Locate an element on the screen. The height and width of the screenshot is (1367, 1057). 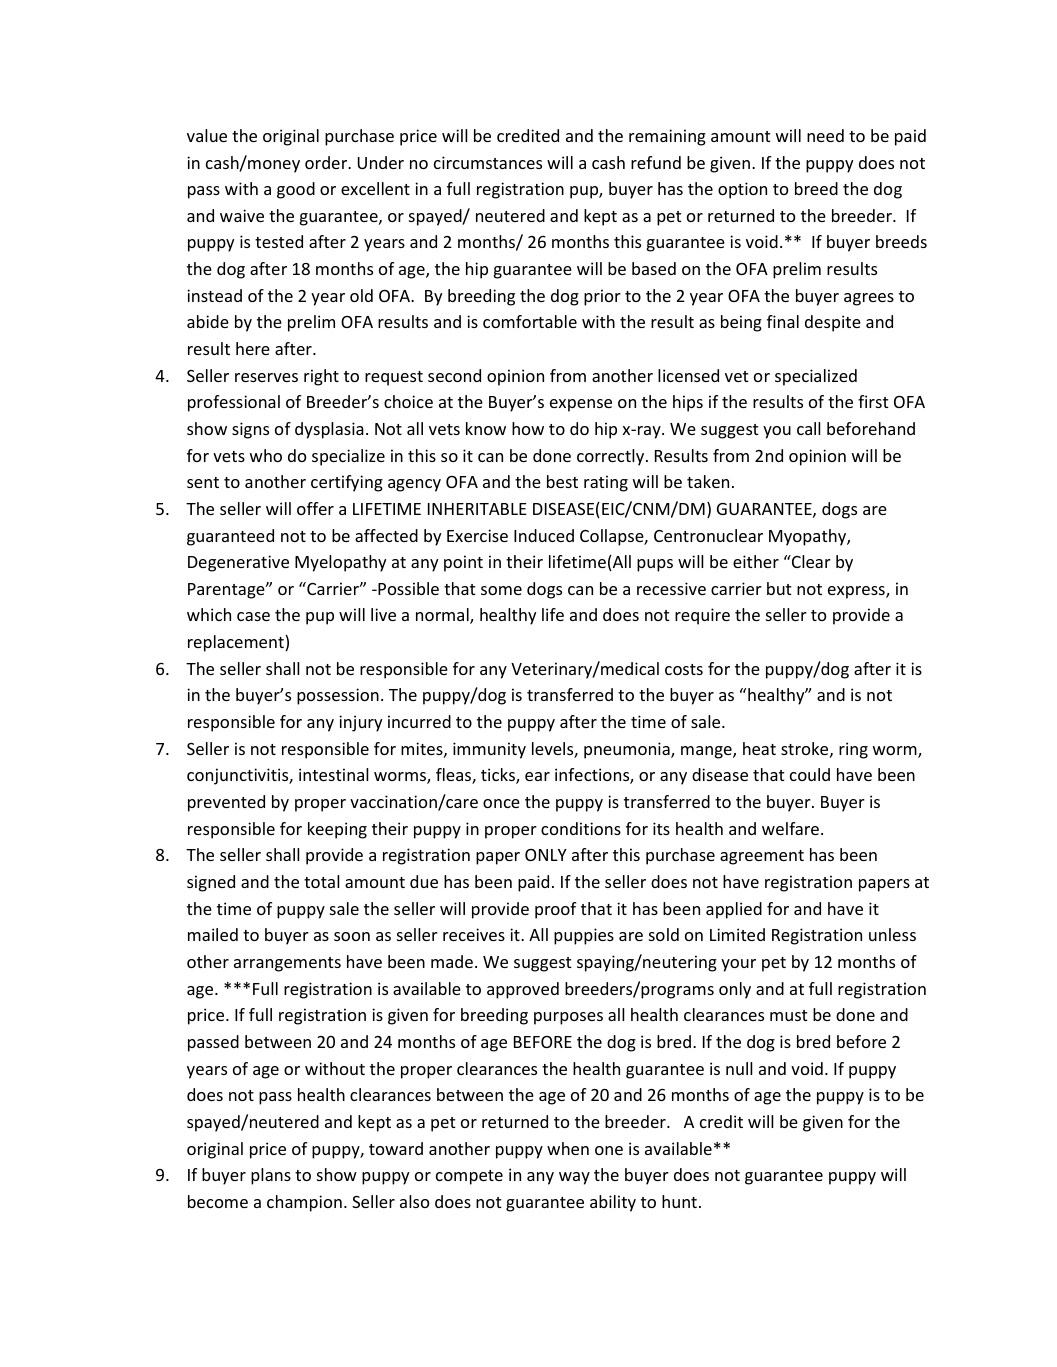
but is located at coordinates (779, 588).
